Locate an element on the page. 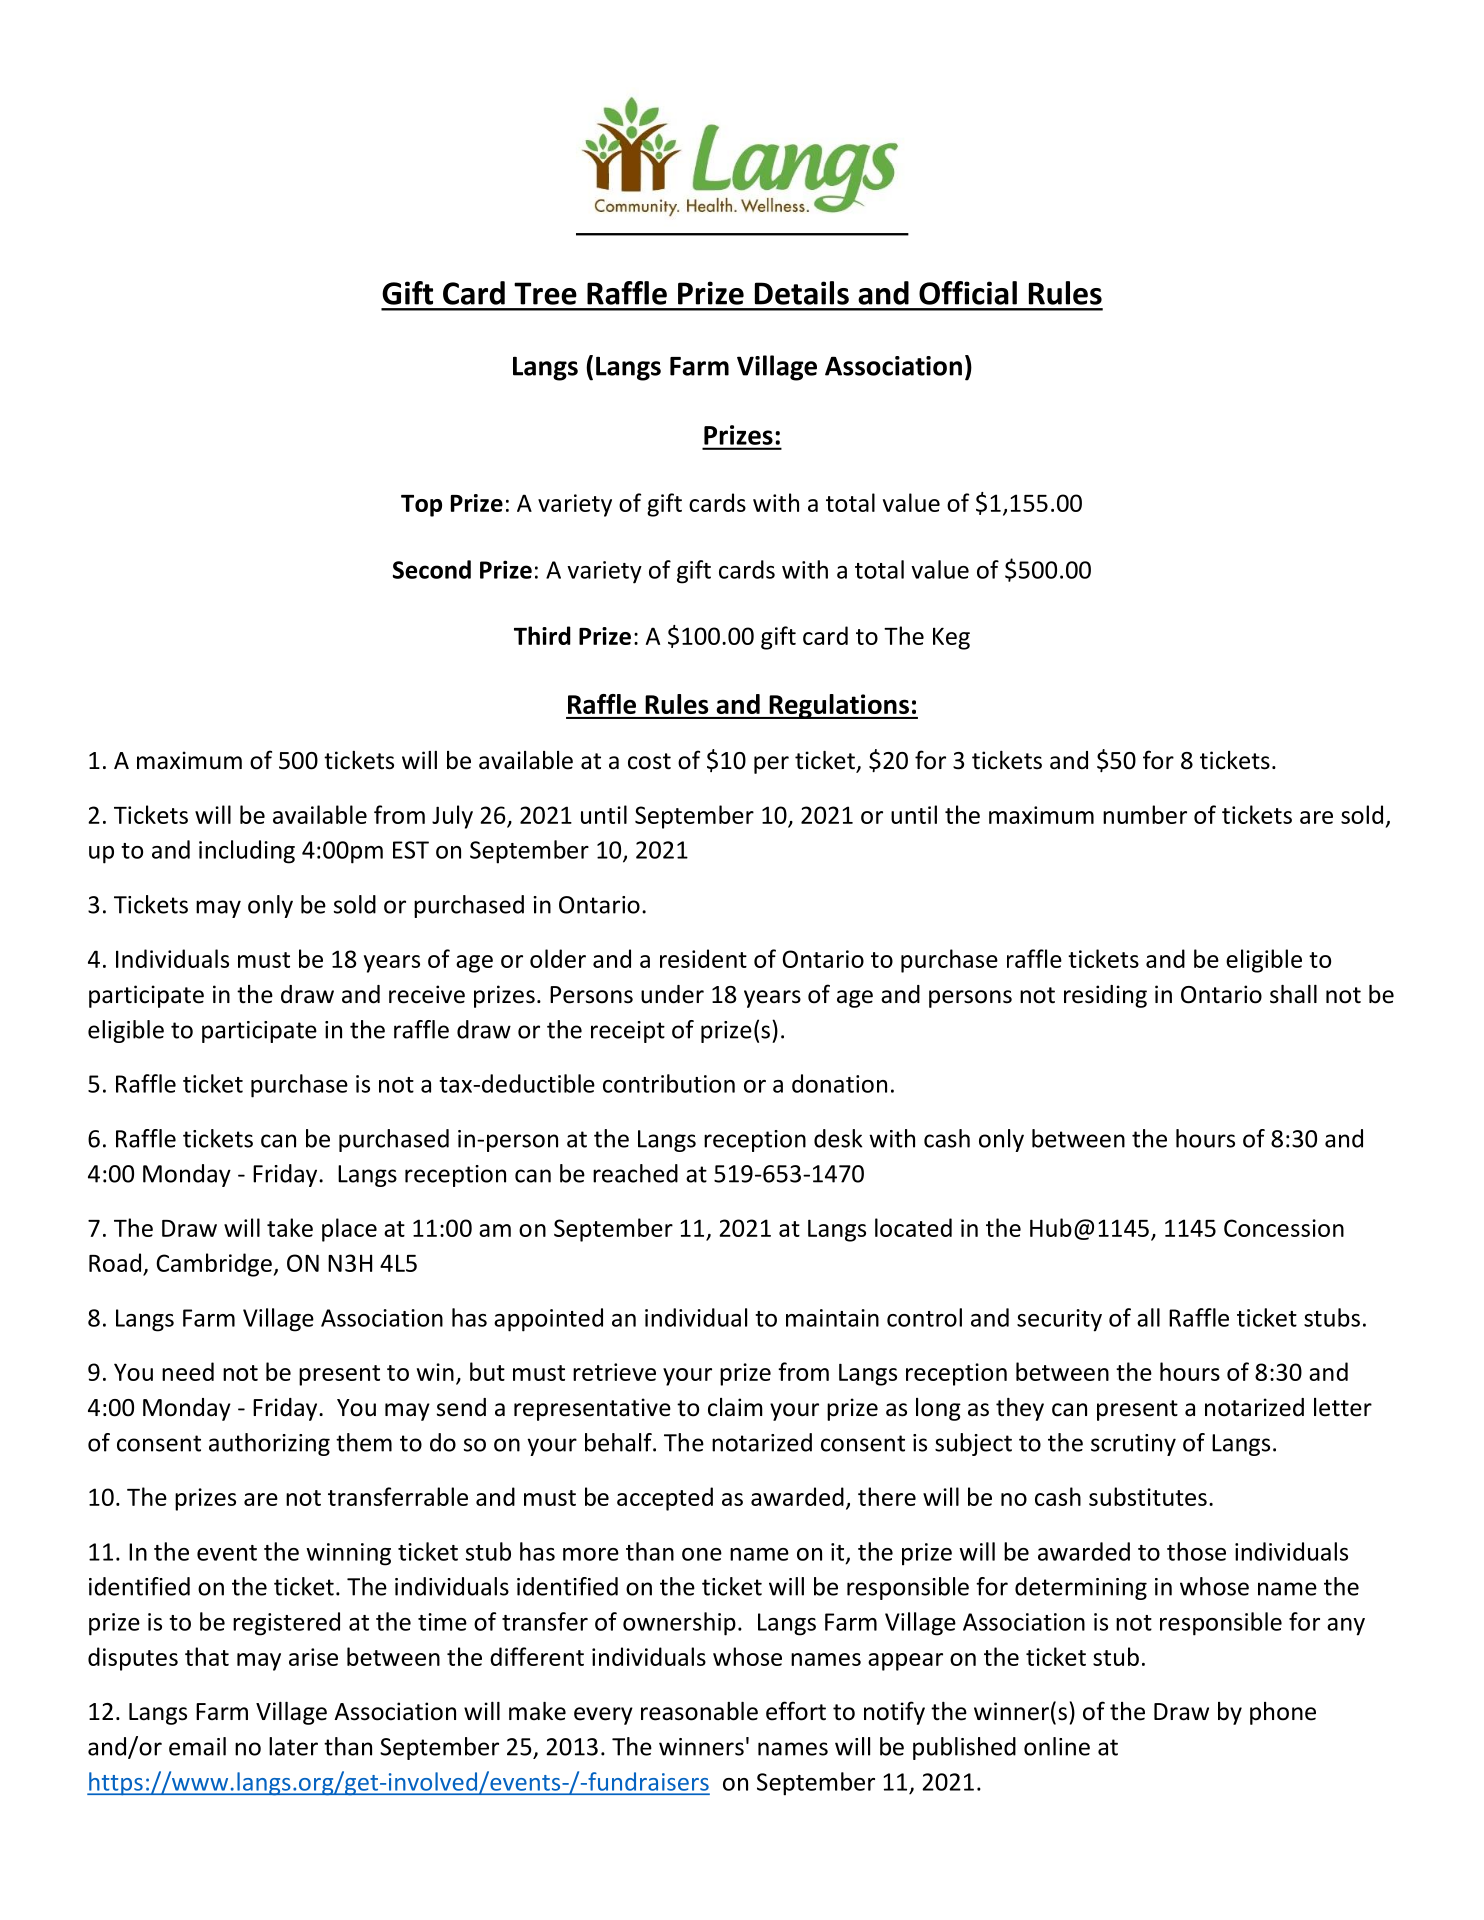 Image resolution: width=1484 pixels, height=1920 pixels. Tree is located at coordinates (545, 293).
